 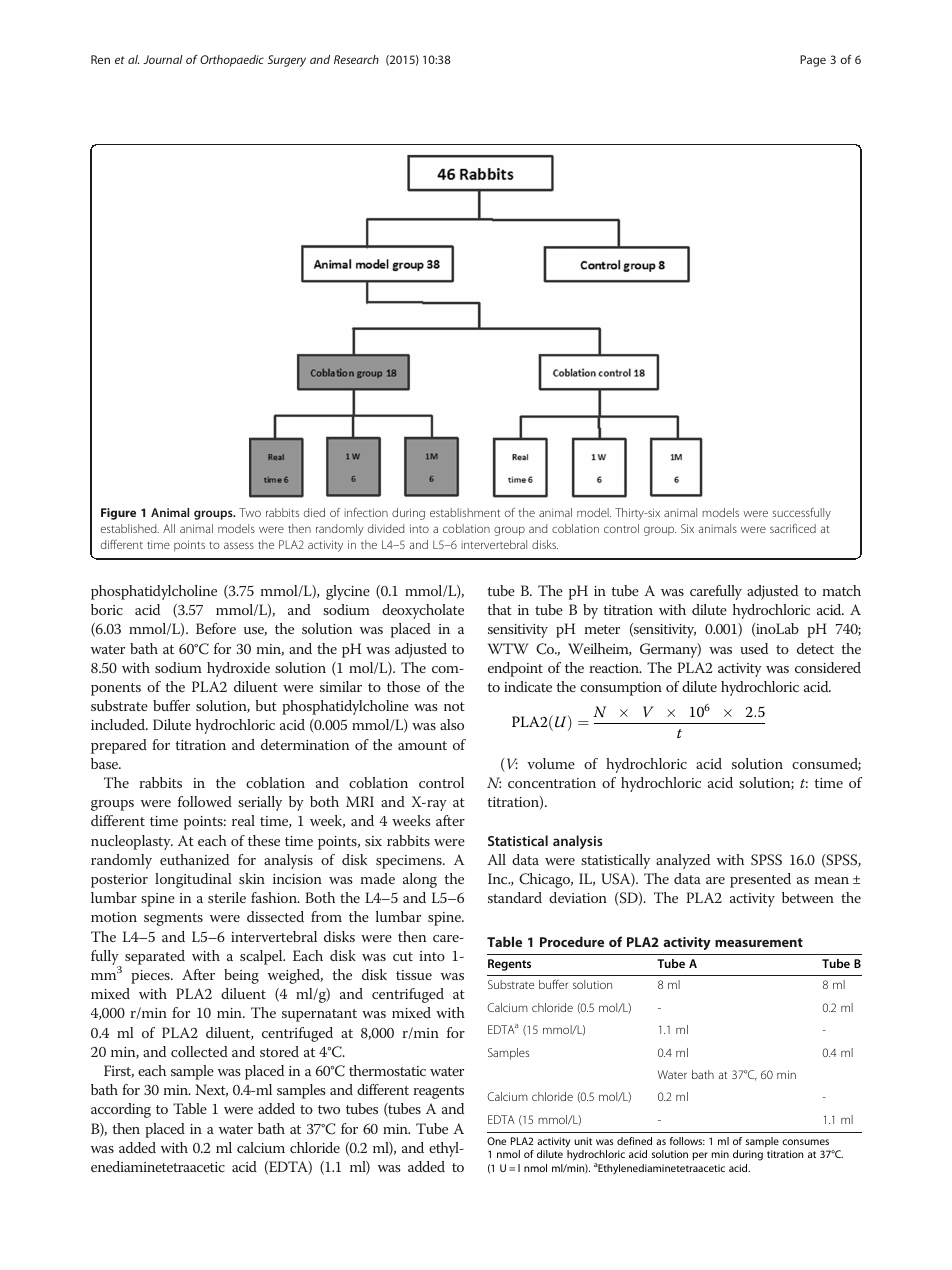 I want to click on establishment, so click(x=465, y=512).
